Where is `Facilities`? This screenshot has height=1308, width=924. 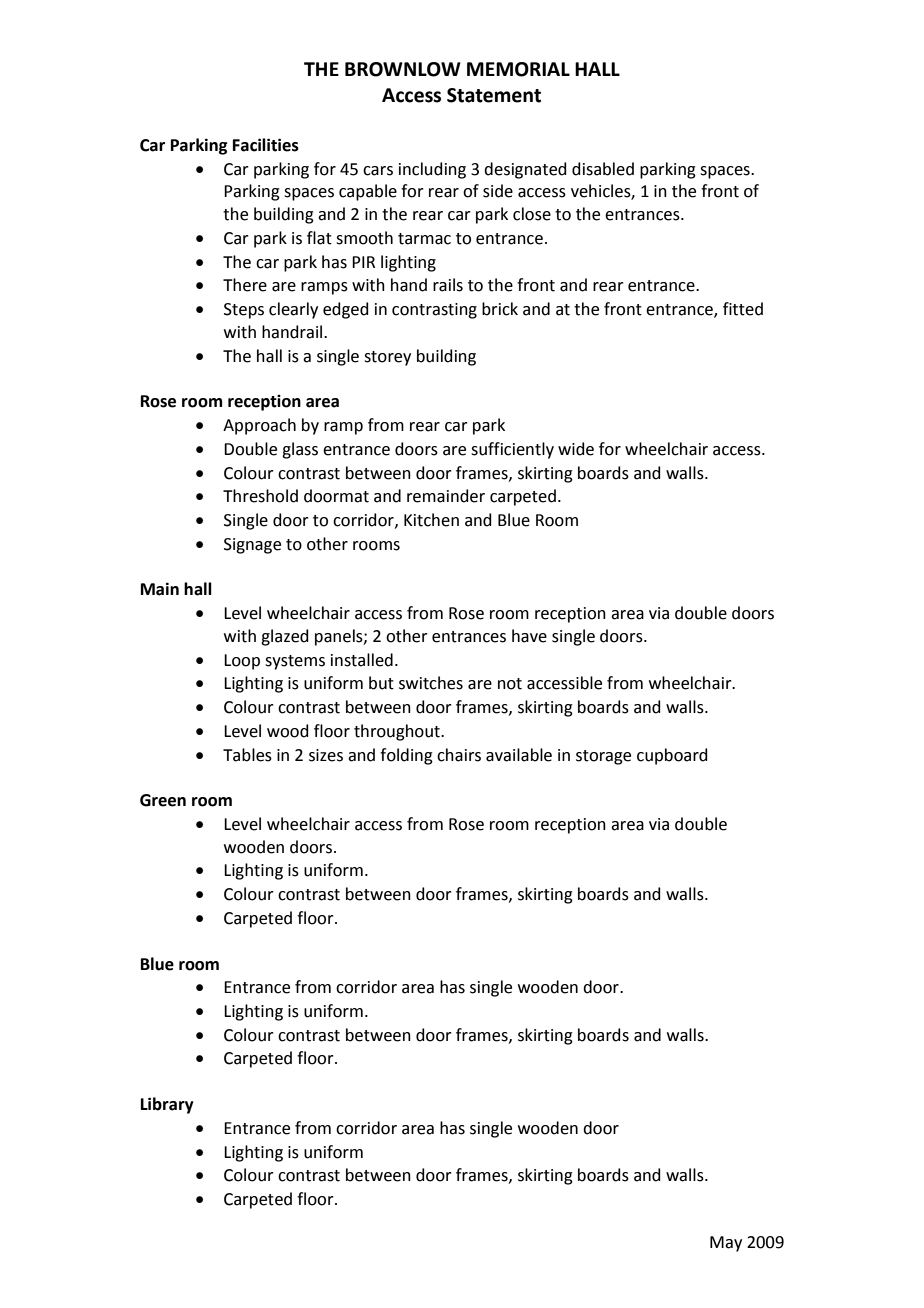
Facilities is located at coordinates (266, 145).
